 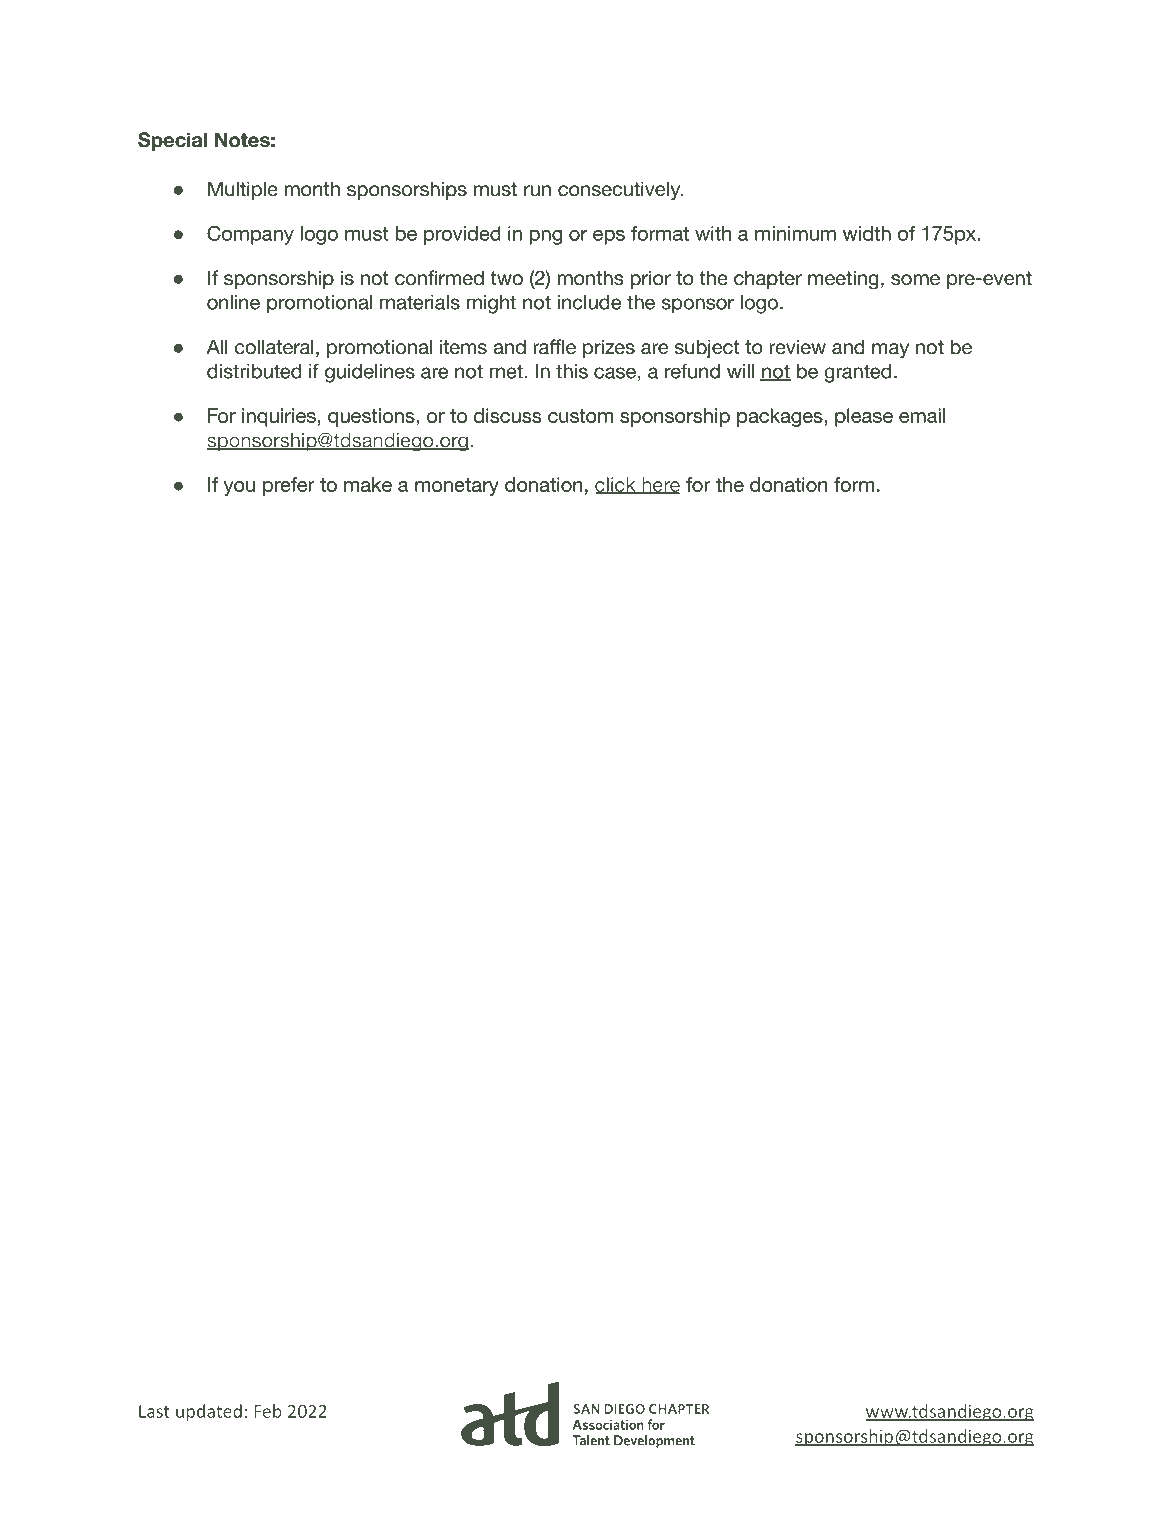 I want to click on monetary, so click(x=457, y=487).
